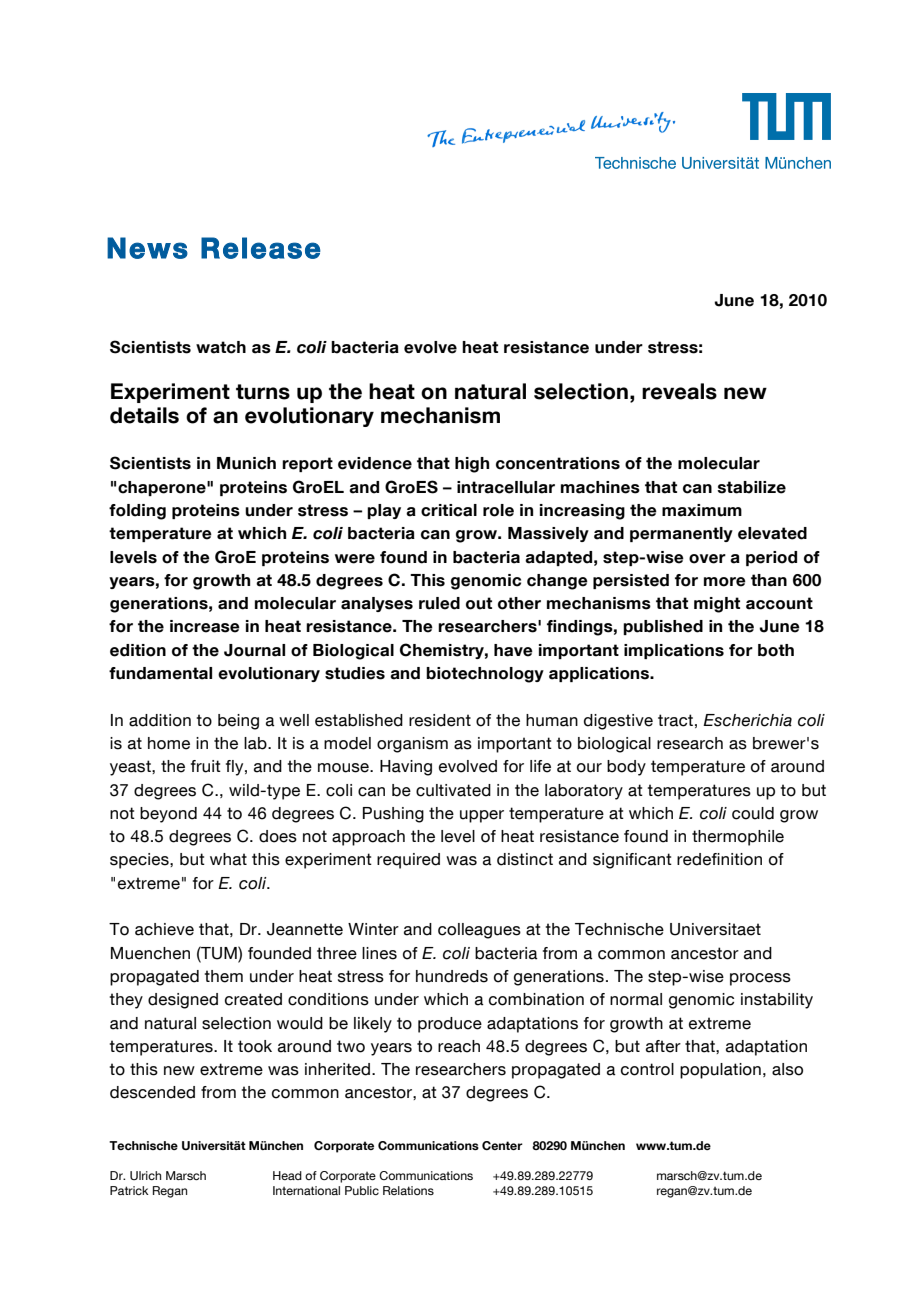 The width and height of the image is (924, 1308). I want to click on required, so click(408, 861).
